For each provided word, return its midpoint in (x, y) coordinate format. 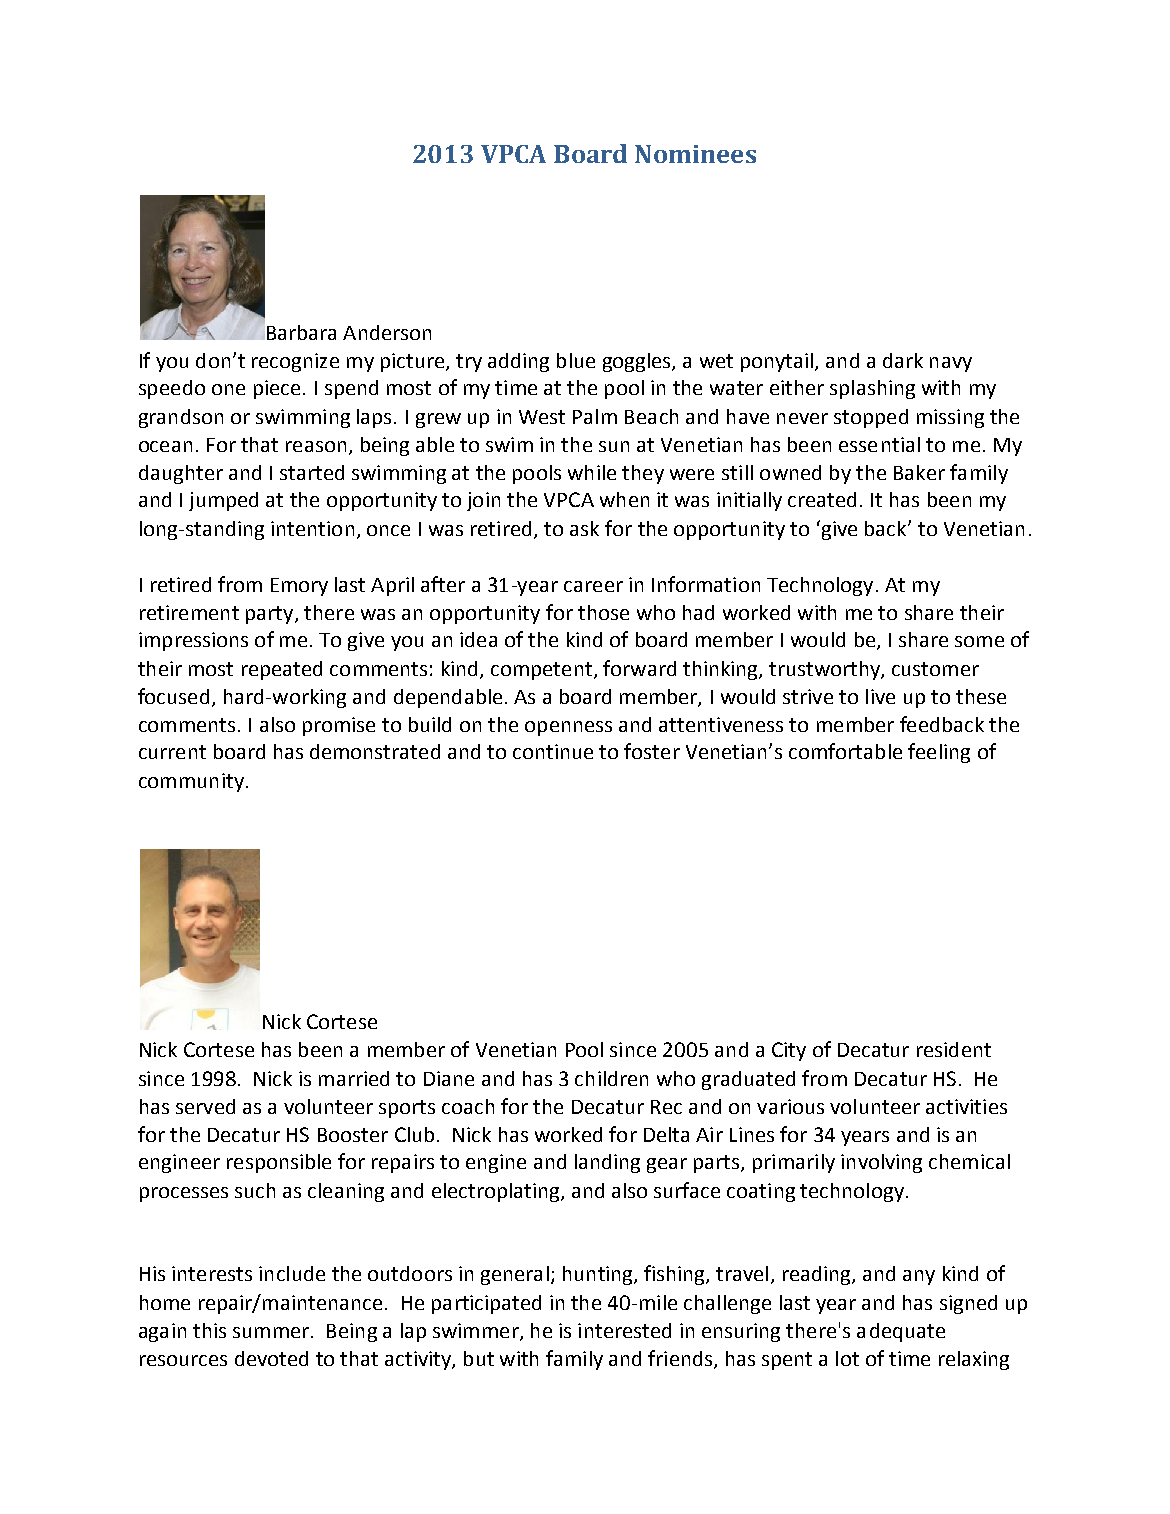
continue (553, 751)
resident (954, 1049)
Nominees (695, 154)
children (611, 1078)
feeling (939, 753)
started (312, 472)
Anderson (387, 332)
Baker (919, 472)
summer (272, 1332)
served (205, 1106)
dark (903, 360)
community (191, 782)
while (592, 472)
